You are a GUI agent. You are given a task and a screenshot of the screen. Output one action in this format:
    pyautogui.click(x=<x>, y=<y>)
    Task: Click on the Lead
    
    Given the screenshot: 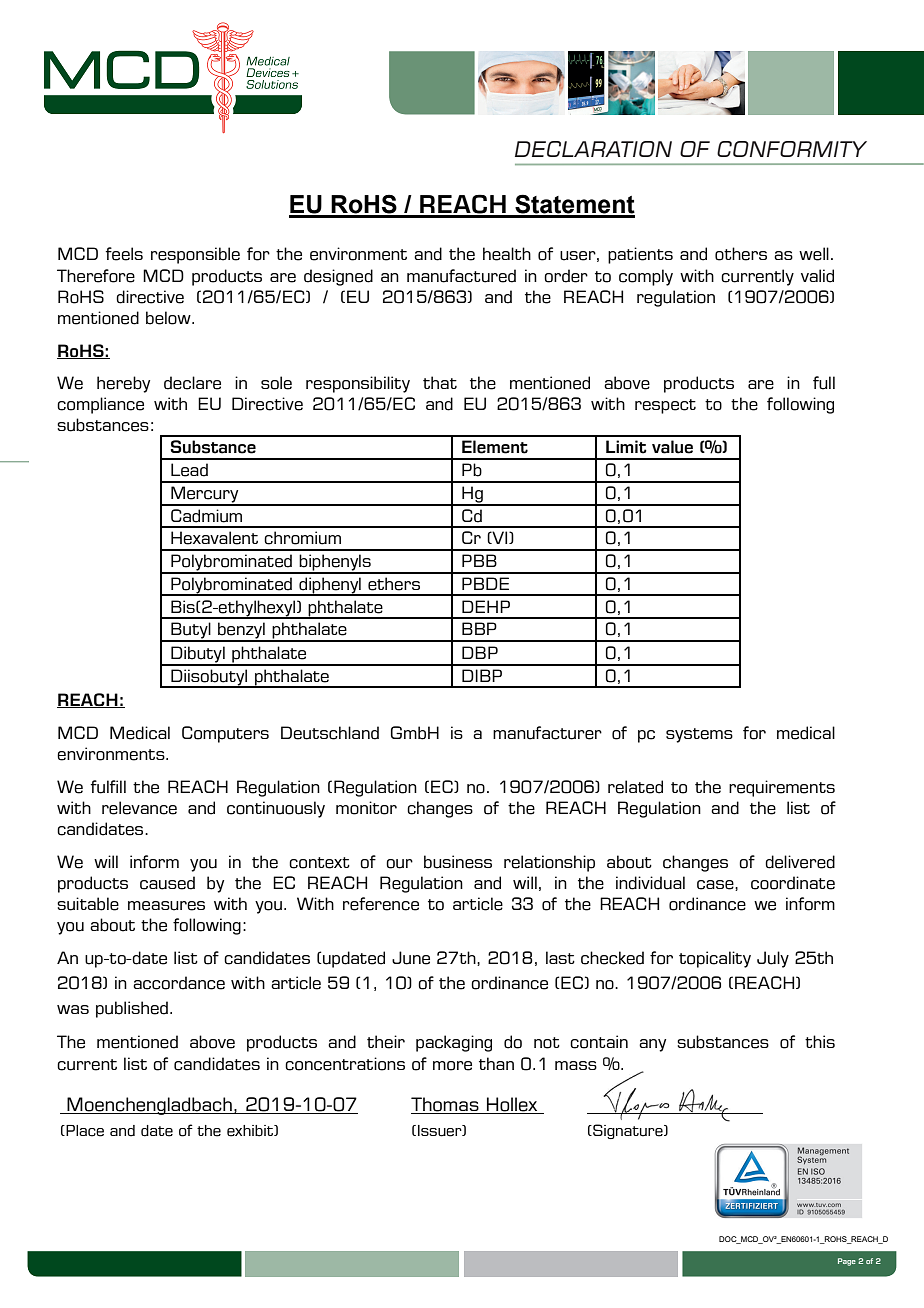 What is the action you would take?
    pyautogui.click(x=189, y=470)
